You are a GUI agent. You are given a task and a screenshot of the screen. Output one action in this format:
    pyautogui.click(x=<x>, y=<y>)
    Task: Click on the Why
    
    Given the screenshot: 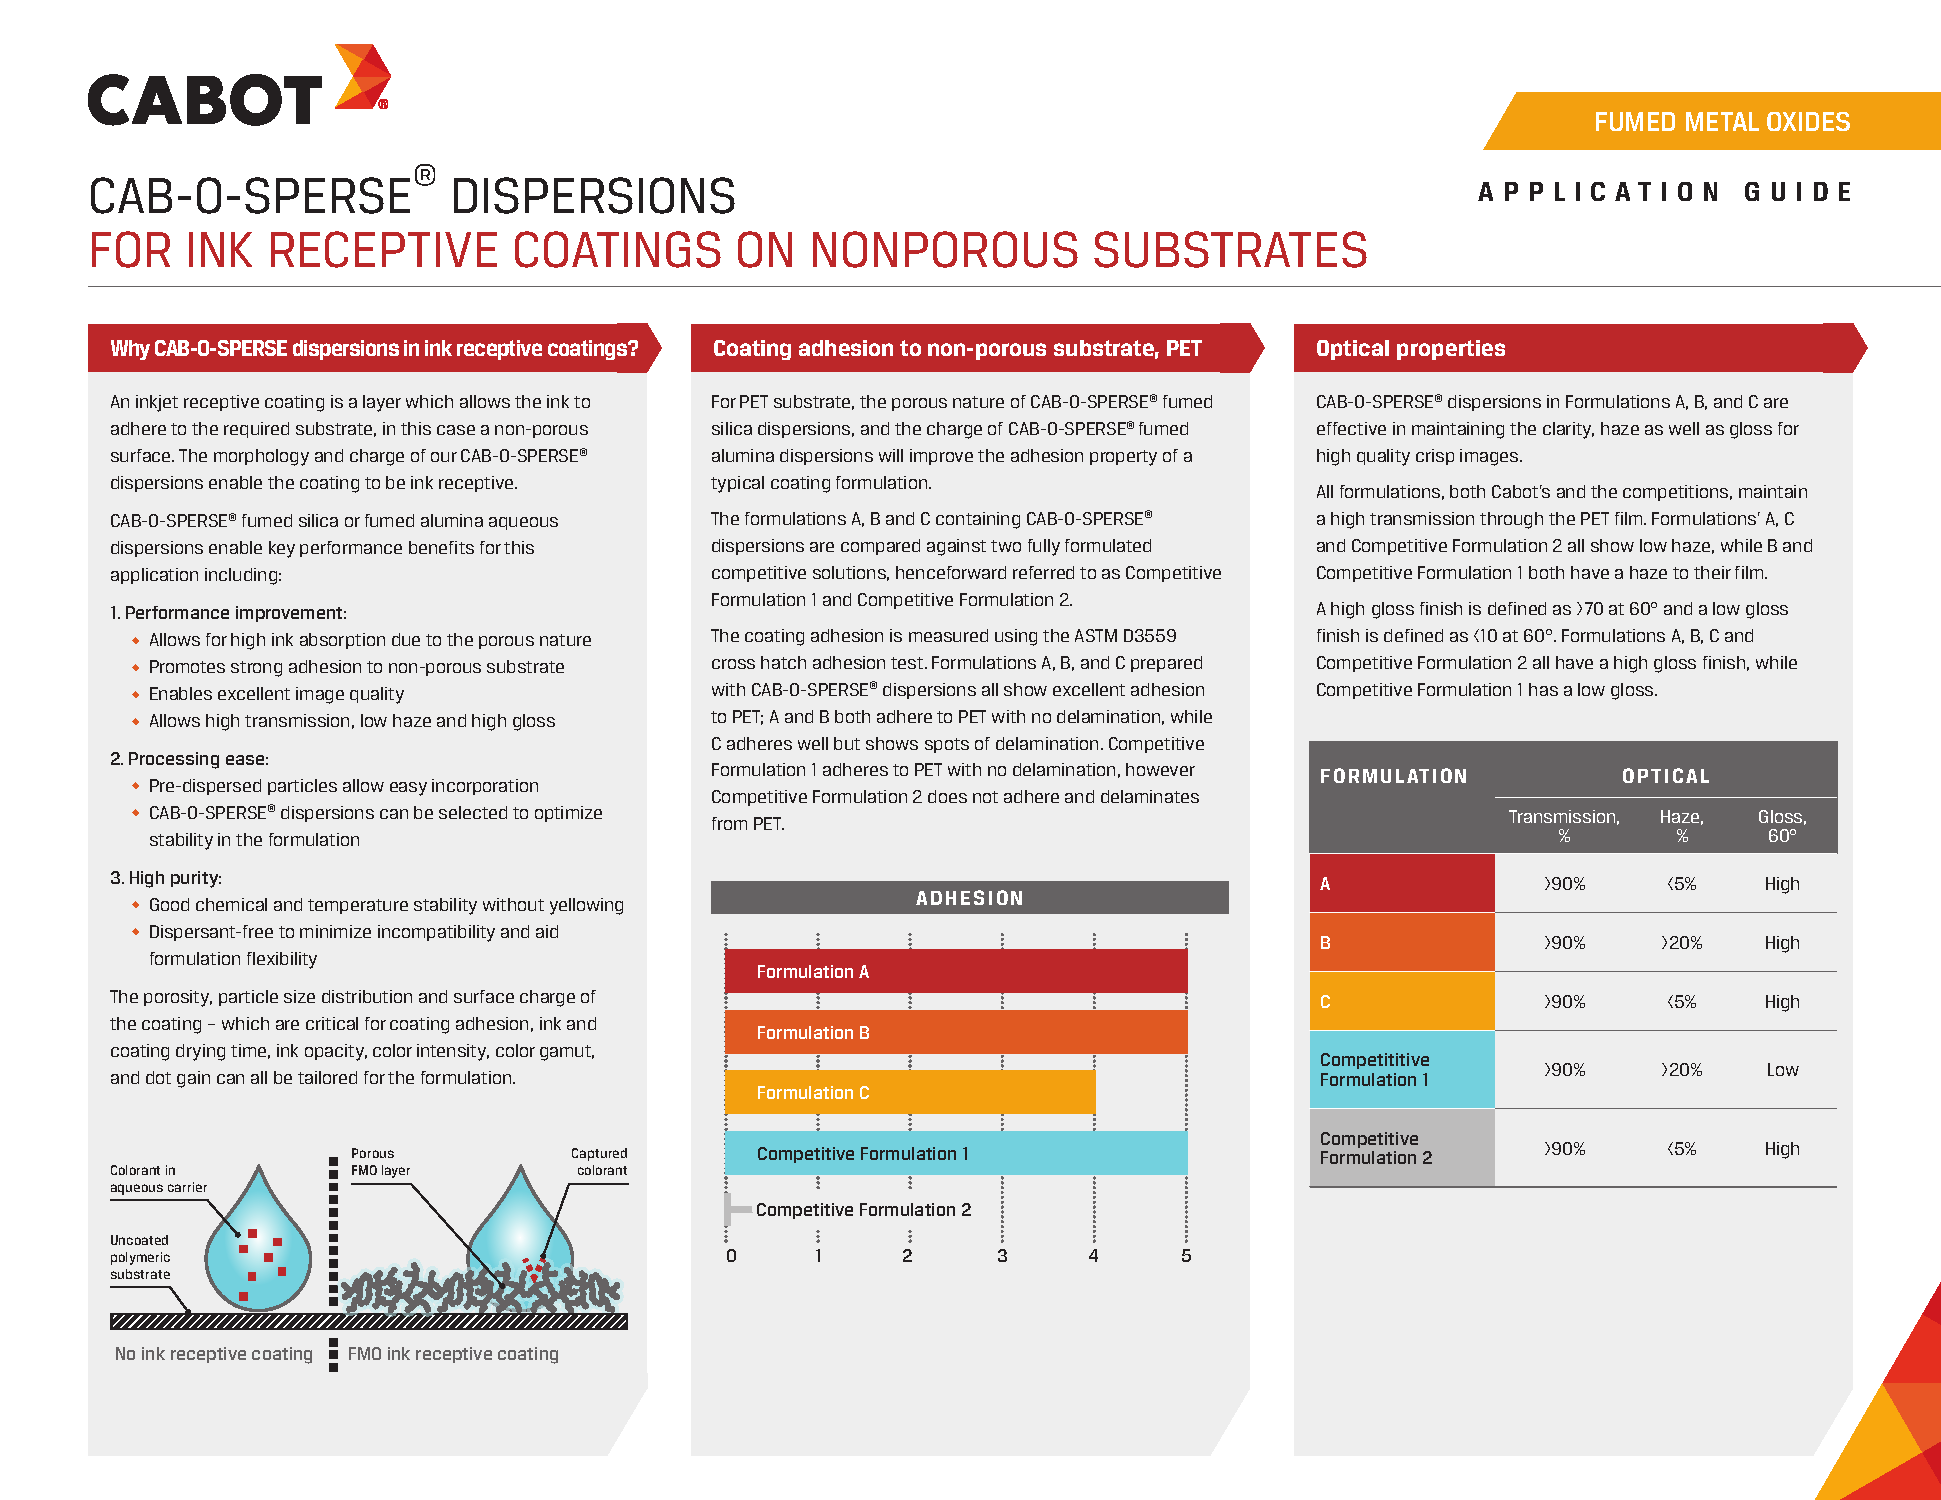 What is the action you would take?
    pyautogui.click(x=130, y=350)
